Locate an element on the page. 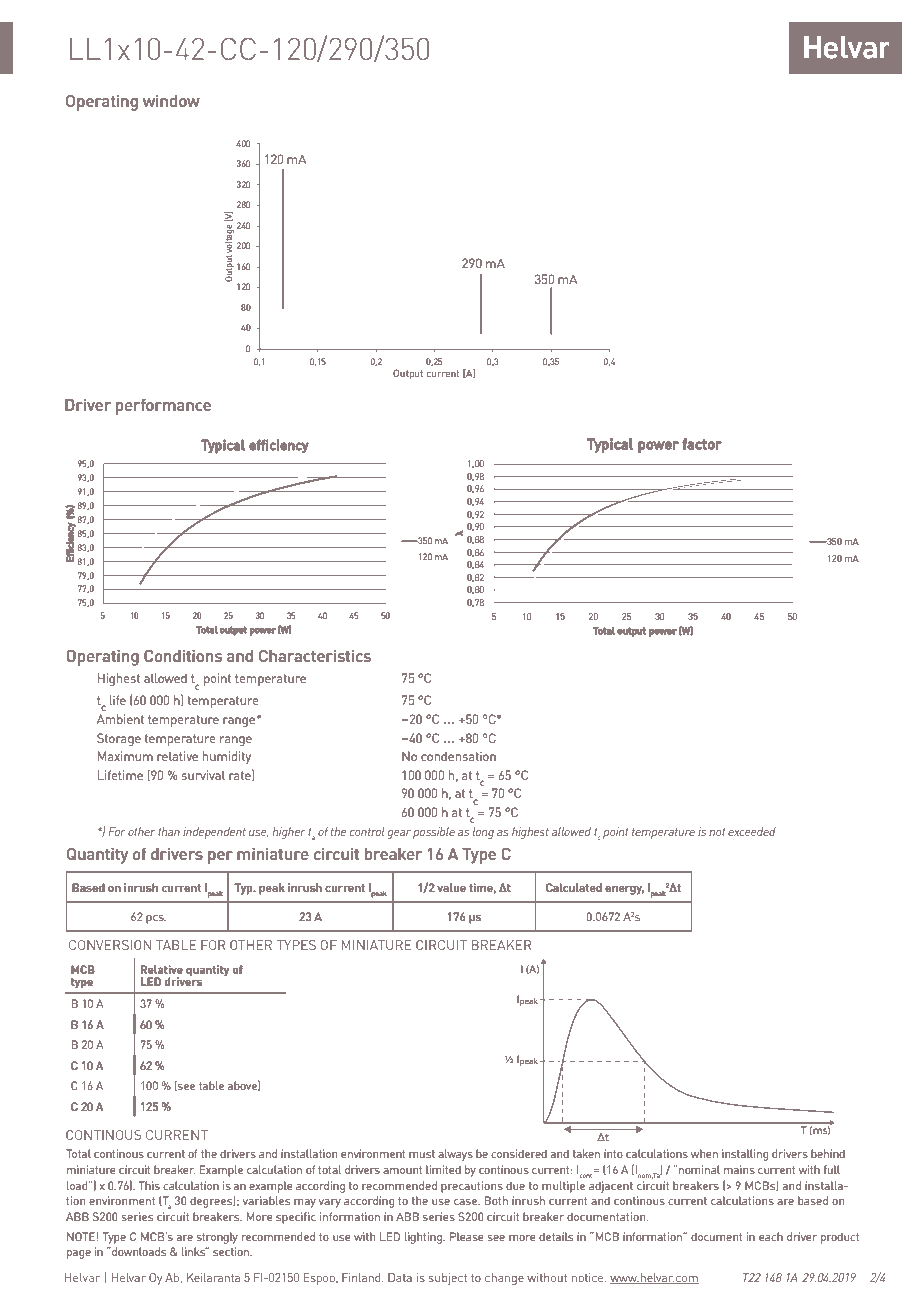 This page has height=1308, width=924. links is located at coordinates (195, 1251).
